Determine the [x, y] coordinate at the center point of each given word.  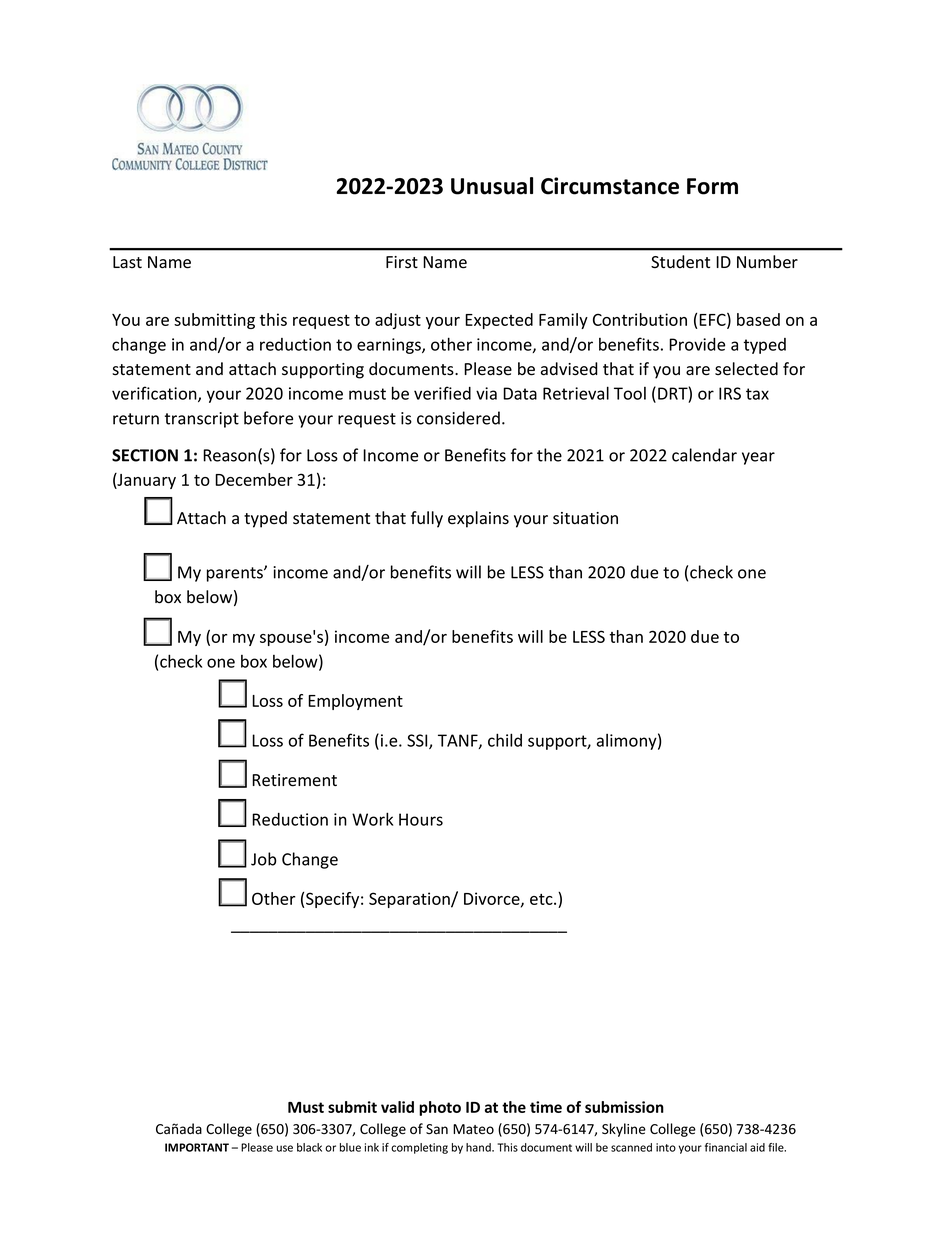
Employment [355, 702]
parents [236, 574]
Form [712, 186]
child [505, 740]
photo [440, 1108]
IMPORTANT [197, 1147]
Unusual [492, 186]
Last [127, 262]
